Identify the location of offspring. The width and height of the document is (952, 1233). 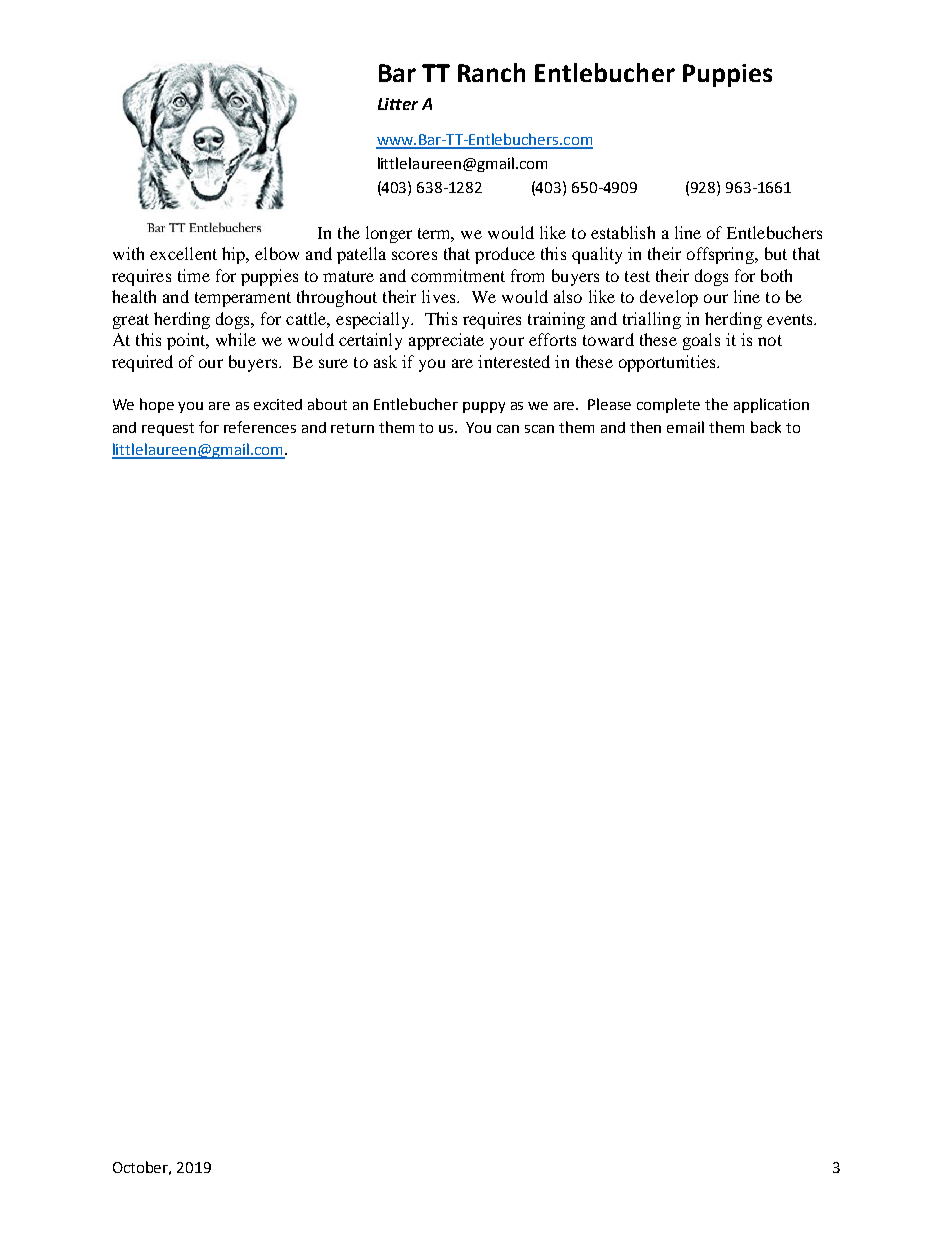
(722, 255).
